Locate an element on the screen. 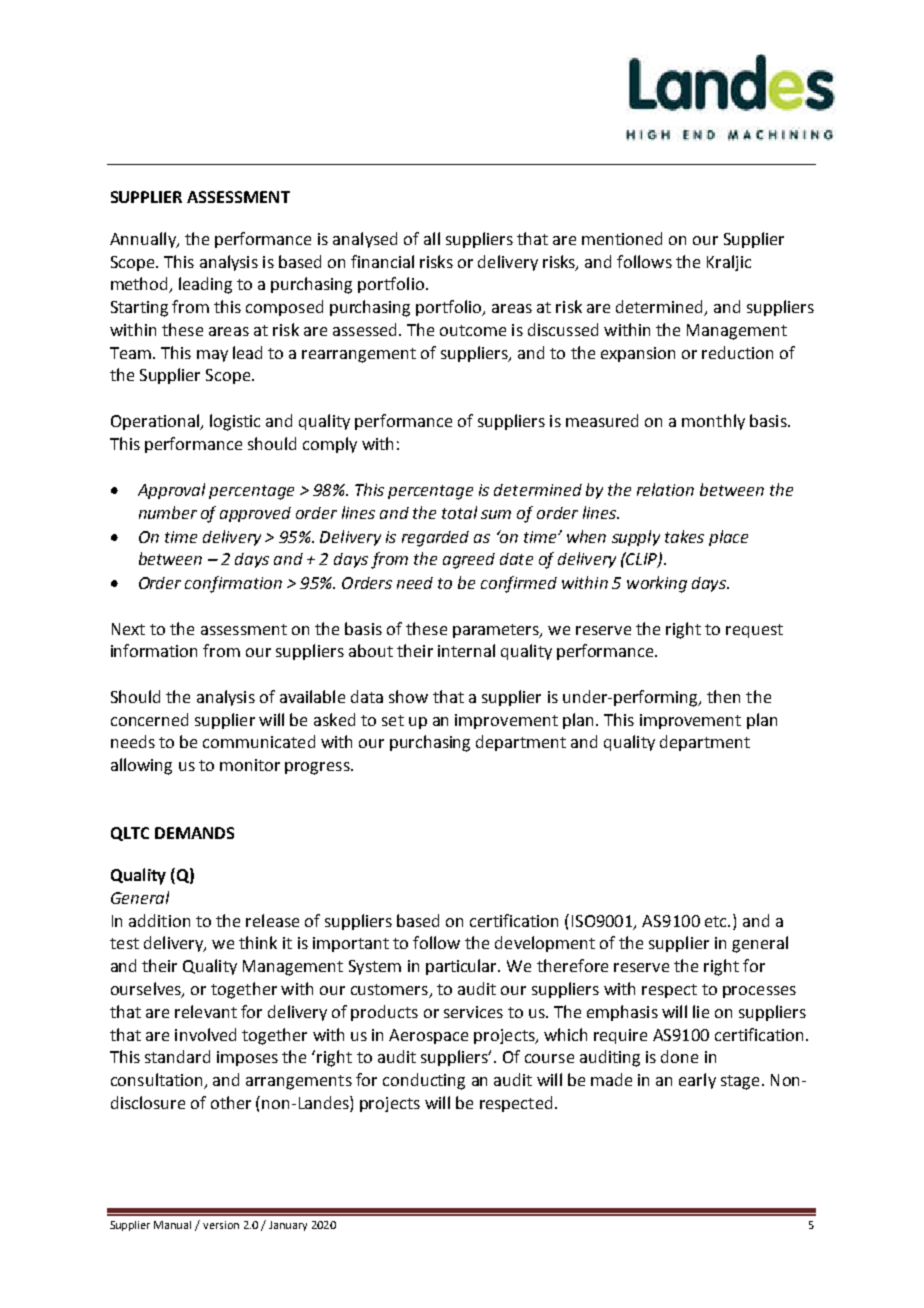  financial is located at coordinates (382, 261).
